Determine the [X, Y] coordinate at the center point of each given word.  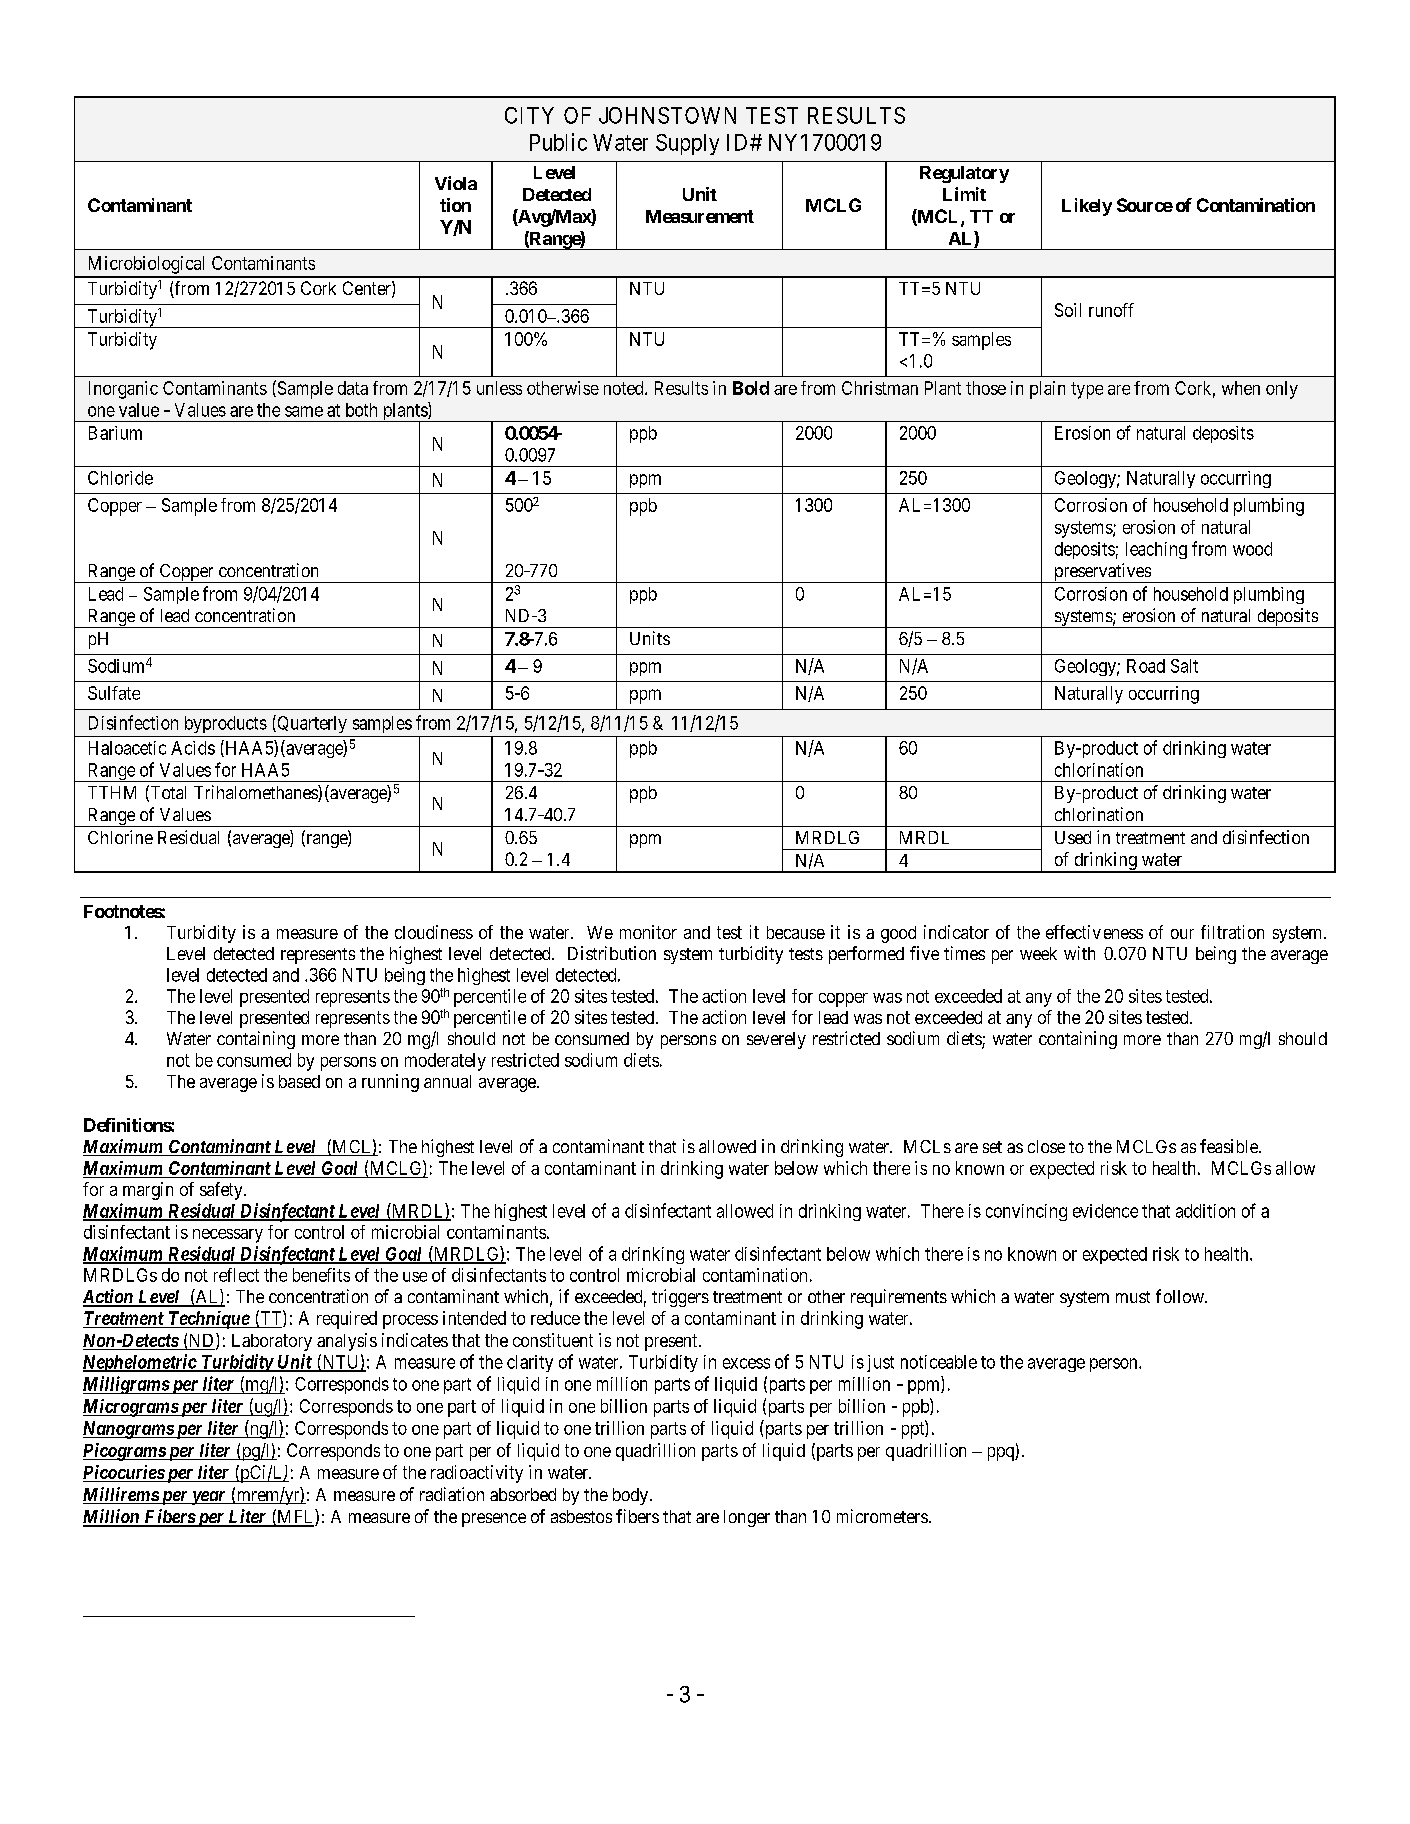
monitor [648, 932]
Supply [687, 144]
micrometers [882, 1516]
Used [1073, 837]
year [208, 1498]
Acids [193, 748]
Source [1145, 205]
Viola [456, 183]
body [632, 1496]
